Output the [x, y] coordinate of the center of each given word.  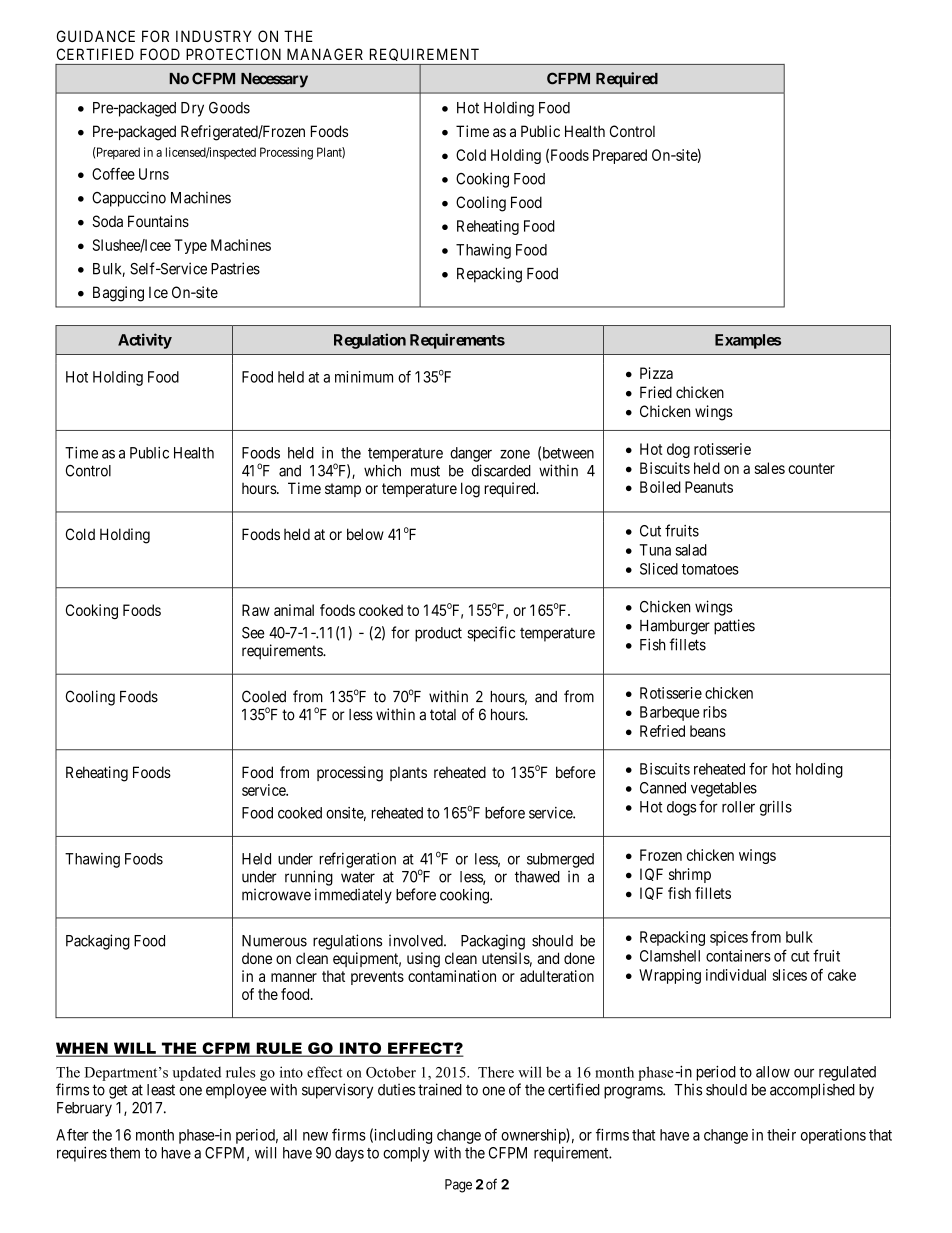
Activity [145, 341]
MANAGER [325, 54]
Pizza [656, 373]
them [125, 1153]
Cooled [264, 696]
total [443, 715]
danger [471, 454]
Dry [192, 109]
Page [458, 1186]
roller [738, 807]
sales [770, 468]
